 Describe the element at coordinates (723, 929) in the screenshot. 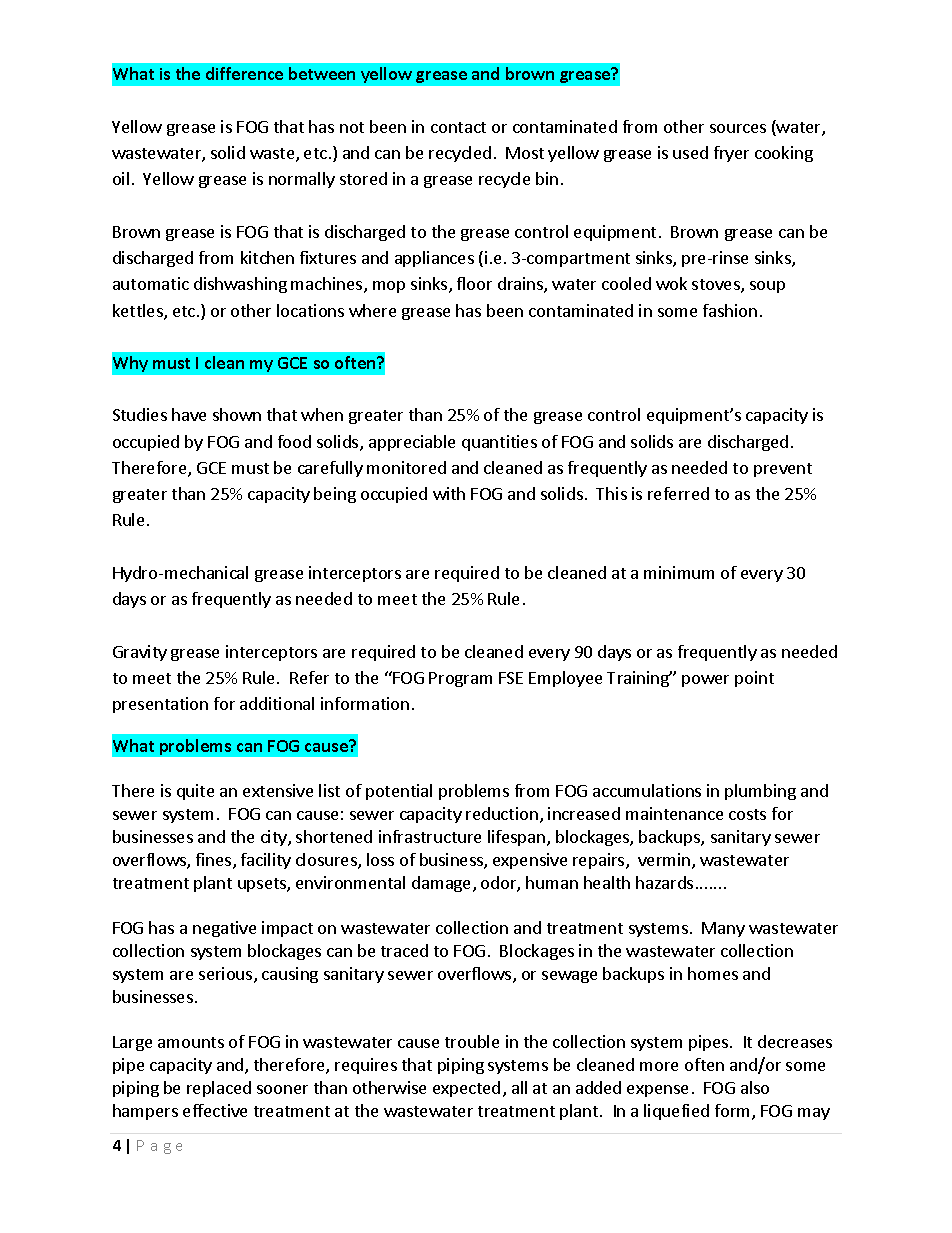

I see `Many` at that location.
